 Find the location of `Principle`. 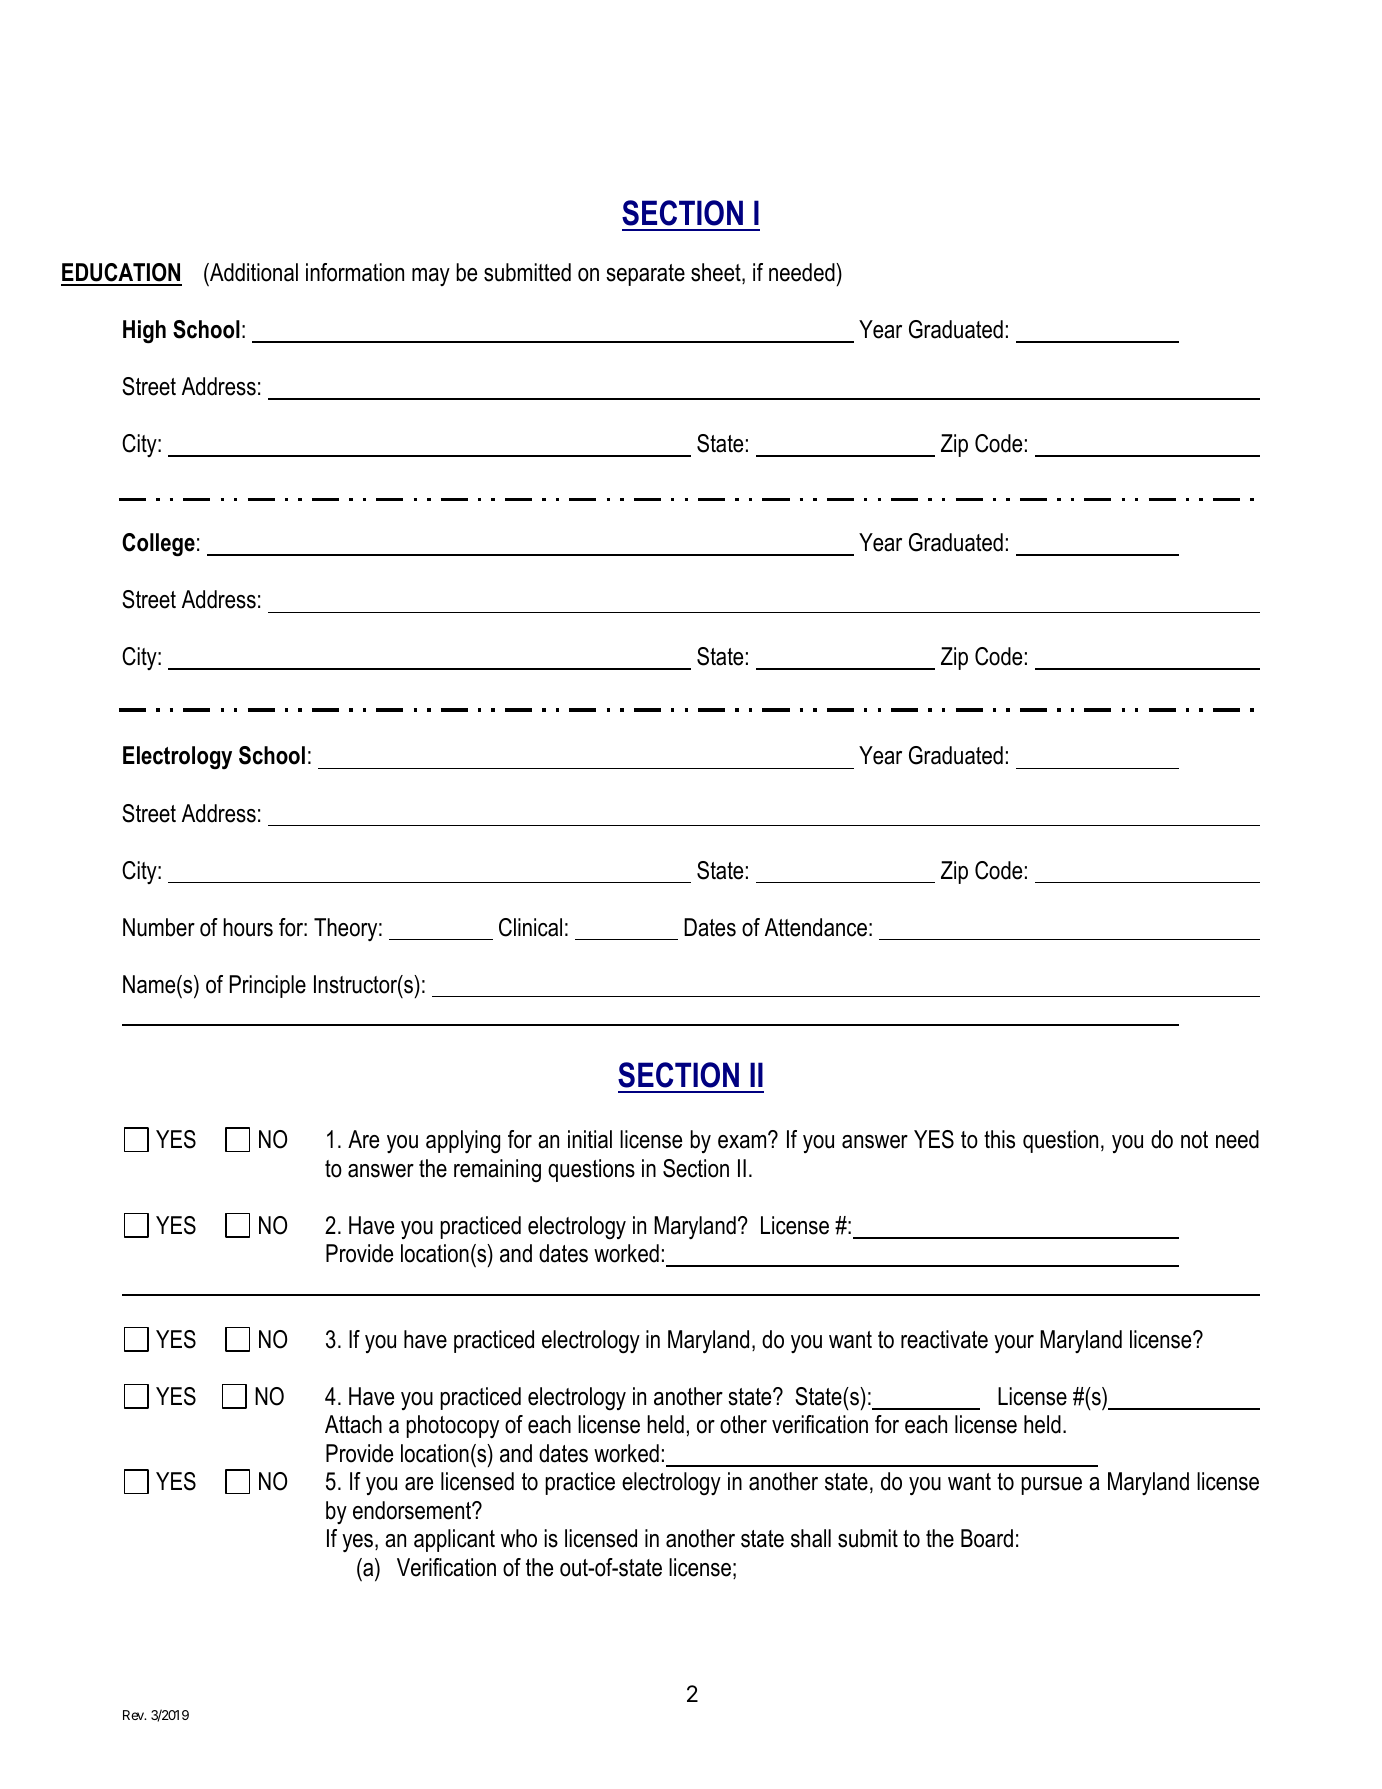

Principle is located at coordinates (268, 986).
